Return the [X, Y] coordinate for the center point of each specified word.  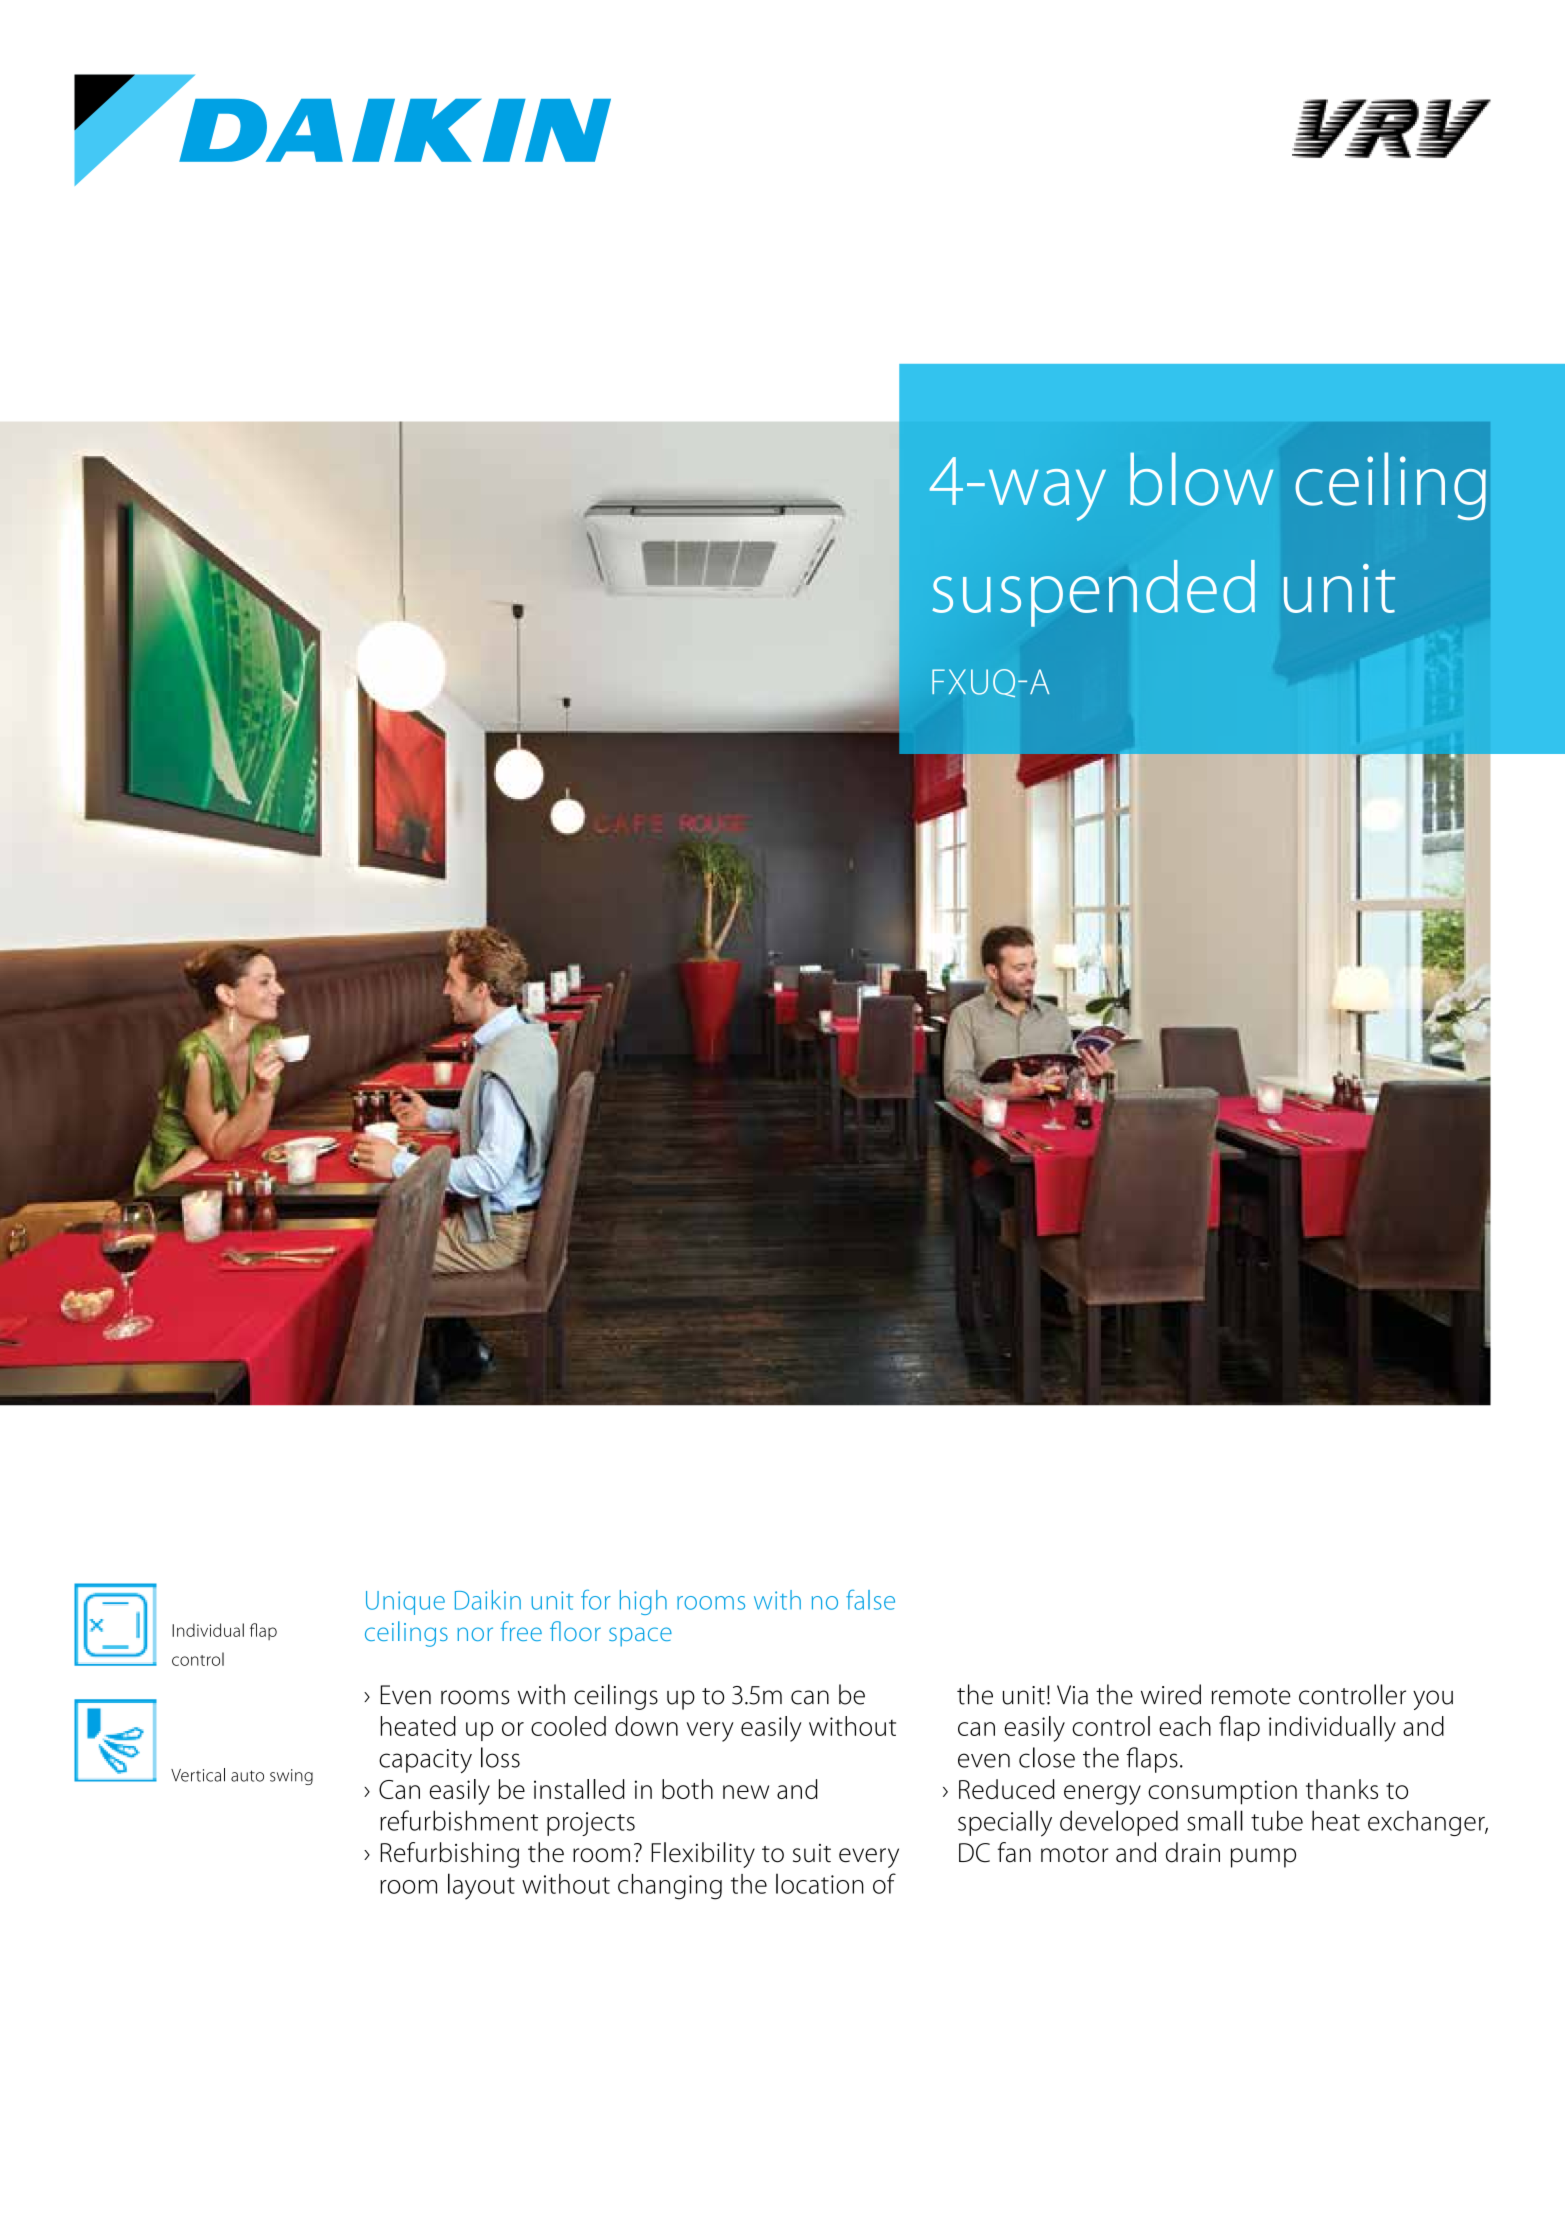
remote [1251, 1696]
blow [1201, 479]
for [596, 1599]
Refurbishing [450, 1855]
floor [575, 1631]
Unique [405, 1603]
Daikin [488, 1600]
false [870, 1599]
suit [812, 1853]
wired [1171, 1694]
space [640, 1637]
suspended [1093, 593]
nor [475, 1634]
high [643, 1602]
